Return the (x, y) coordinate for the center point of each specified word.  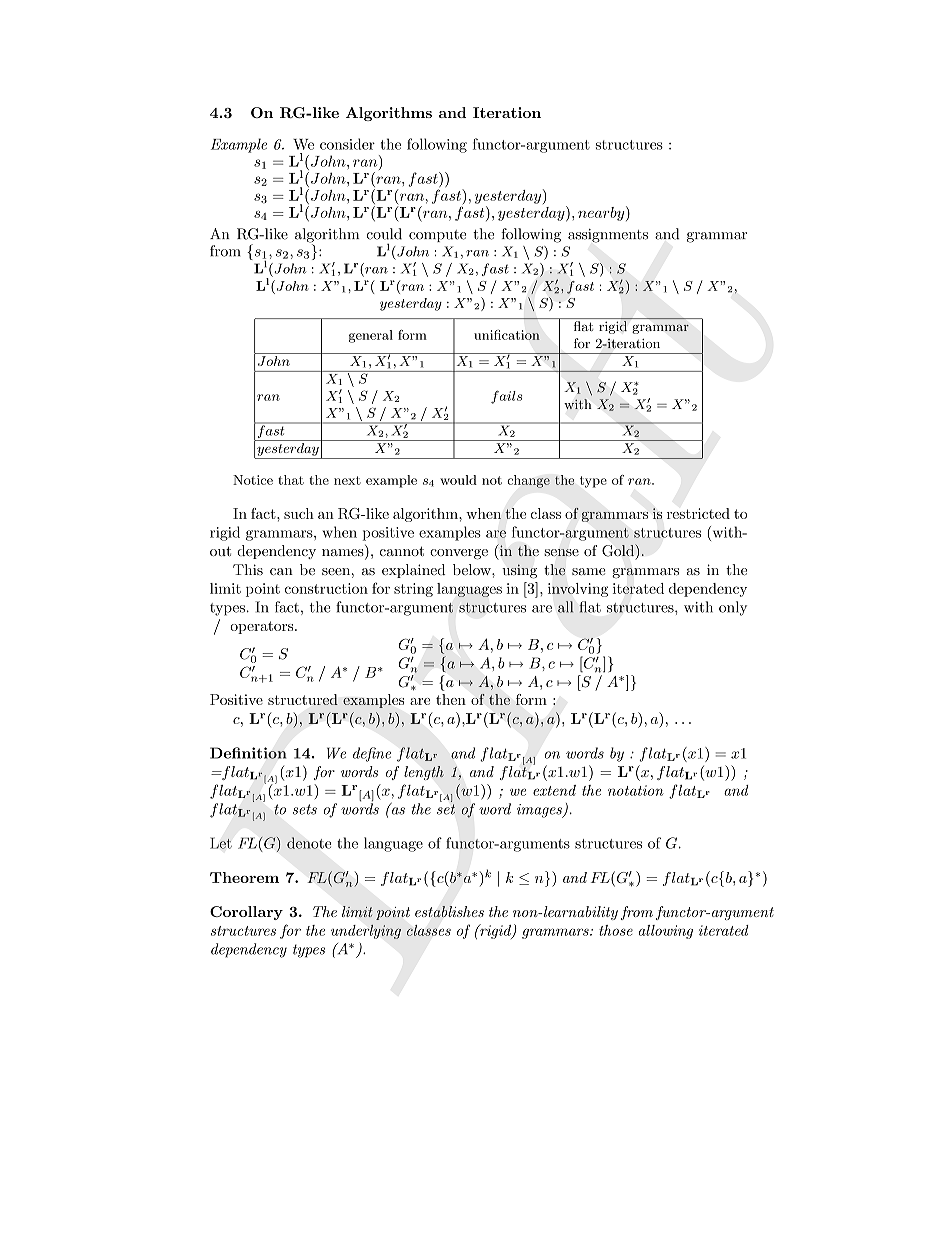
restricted (698, 513)
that (291, 480)
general (371, 336)
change (528, 481)
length (424, 773)
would (458, 480)
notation (636, 790)
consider (347, 144)
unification (507, 335)
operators (263, 627)
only (733, 608)
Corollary (246, 913)
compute (437, 236)
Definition (248, 753)
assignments (608, 236)
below (473, 569)
